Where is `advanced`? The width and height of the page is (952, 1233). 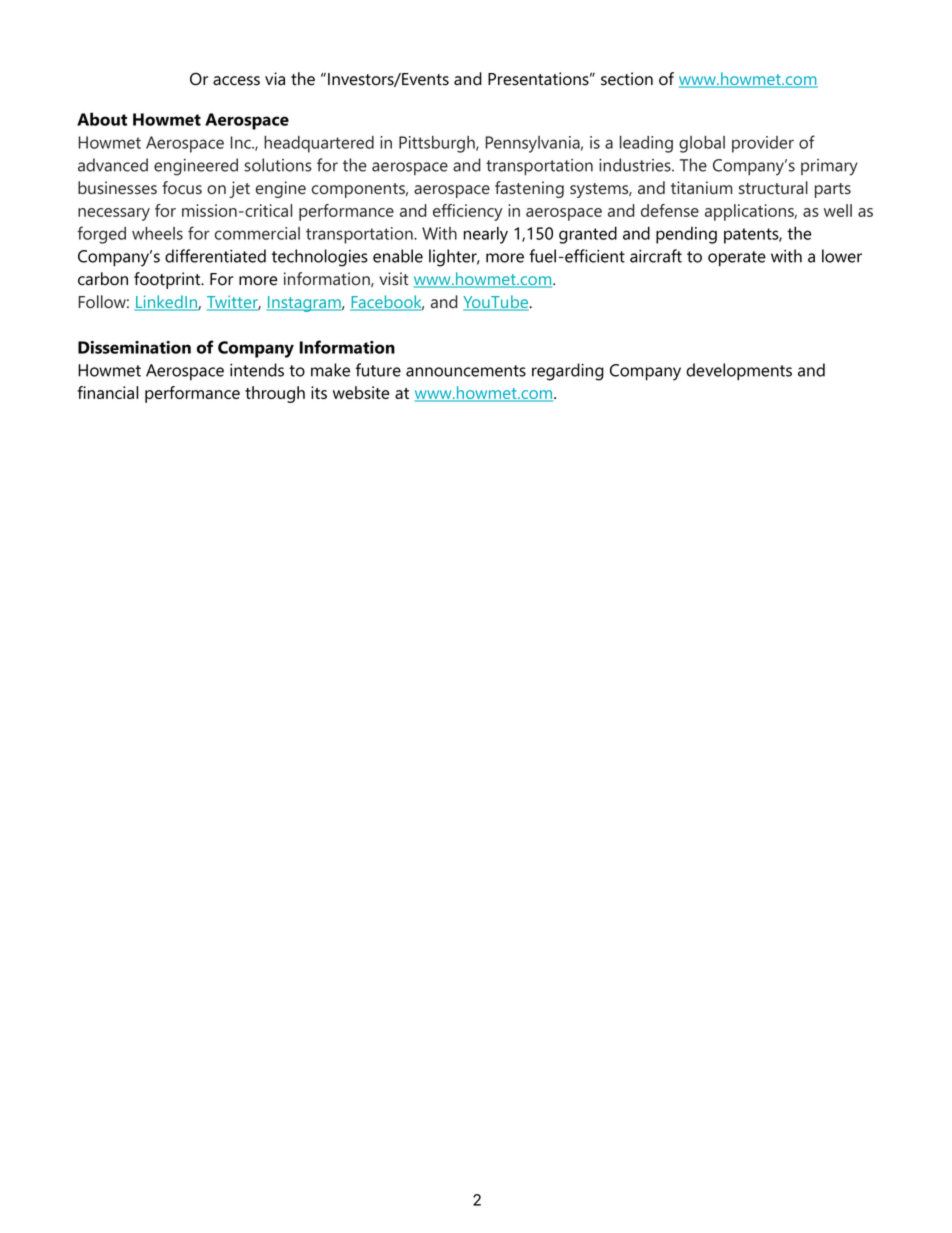 advanced is located at coordinates (113, 165).
